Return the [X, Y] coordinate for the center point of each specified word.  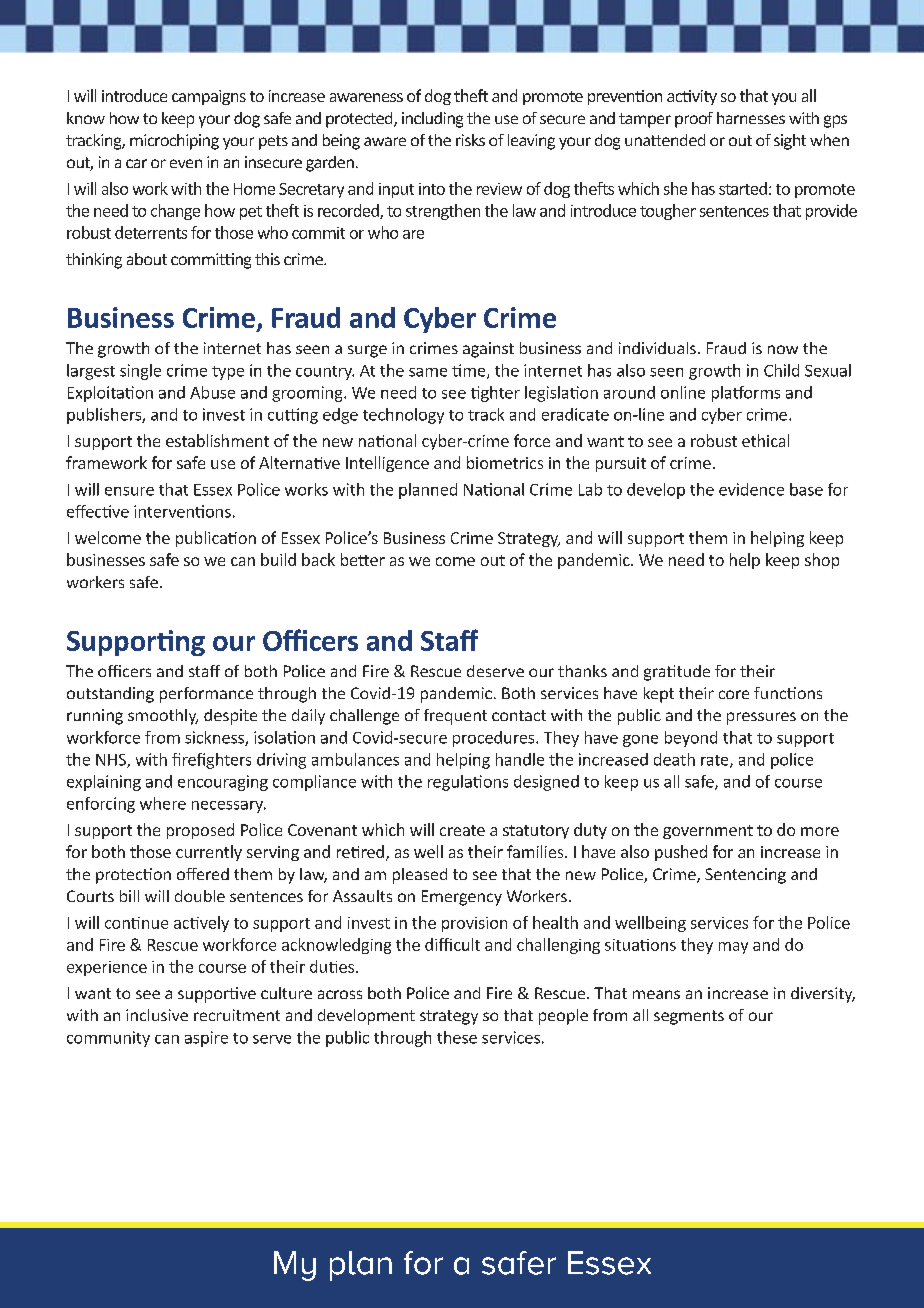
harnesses [751, 118]
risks [470, 140]
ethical [765, 440]
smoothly [163, 717]
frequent [455, 717]
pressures [761, 718]
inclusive [157, 1015]
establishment [217, 440]
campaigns [209, 97]
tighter [495, 394]
